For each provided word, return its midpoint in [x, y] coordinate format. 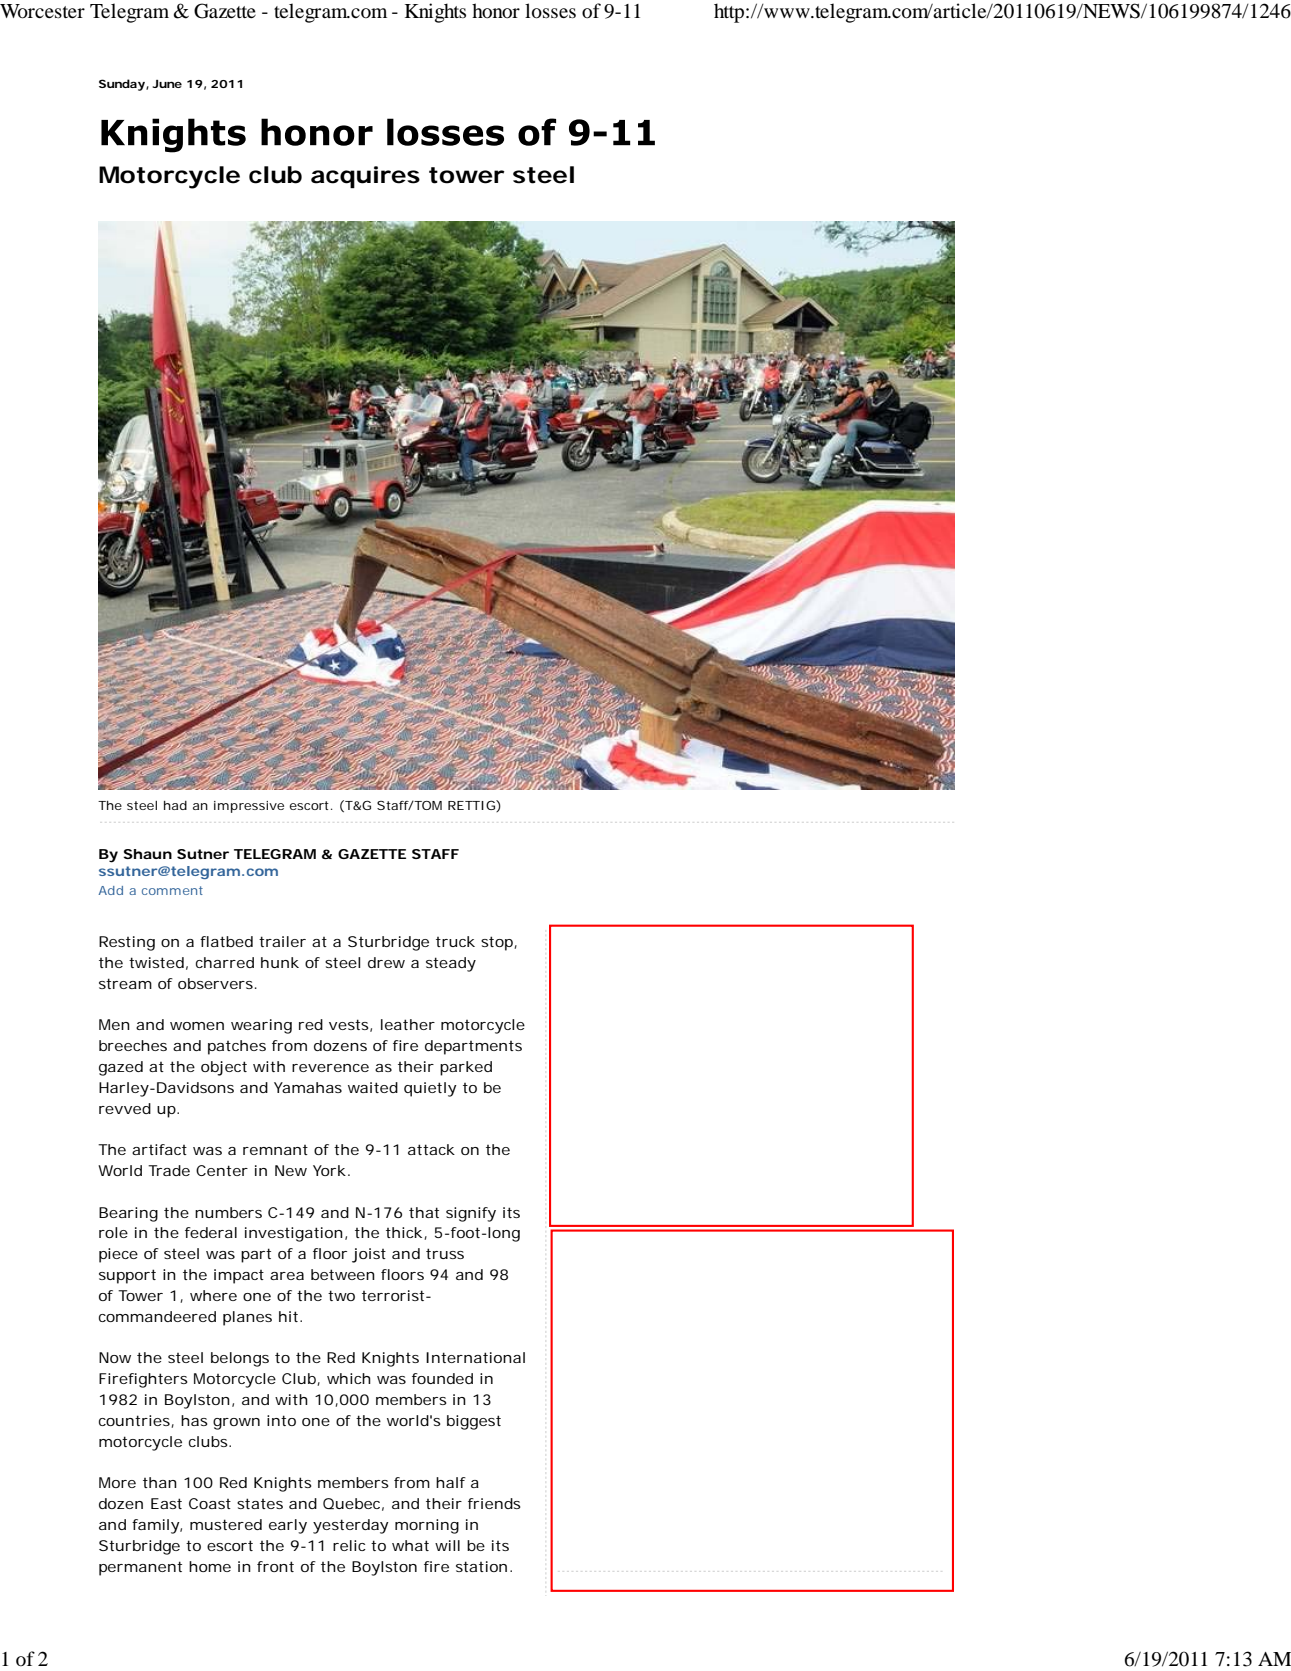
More [117, 1482]
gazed [121, 1068]
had [175, 805]
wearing [261, 1026]
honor [496, 11]
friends [494, 1503]
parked [466, 1068]
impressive [249, 807]
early [288, 1526]
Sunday [122, 85]
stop [498, 943]
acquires [365, 177]
